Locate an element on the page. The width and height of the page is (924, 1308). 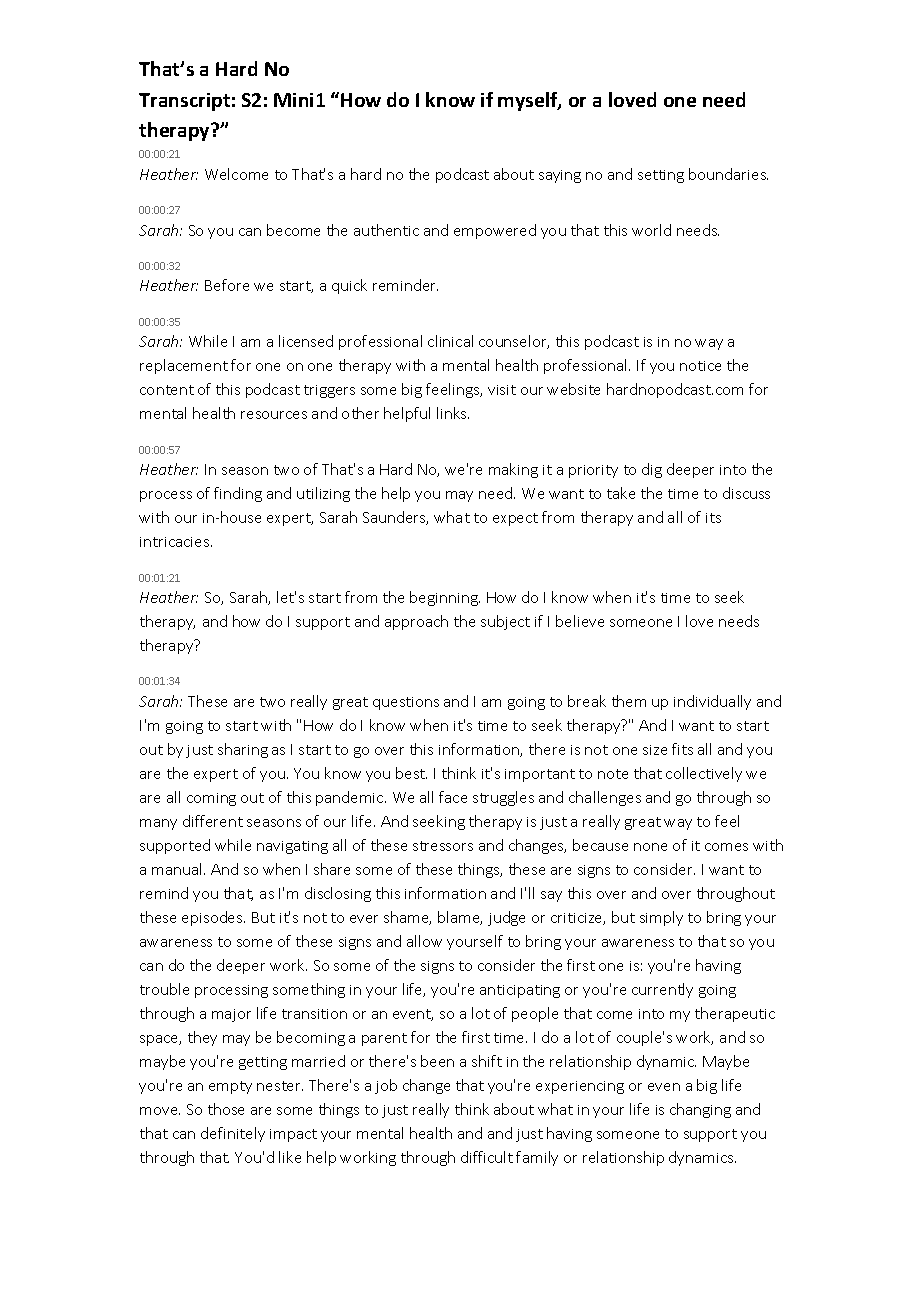
individually is located at coordinates (712, 702).
